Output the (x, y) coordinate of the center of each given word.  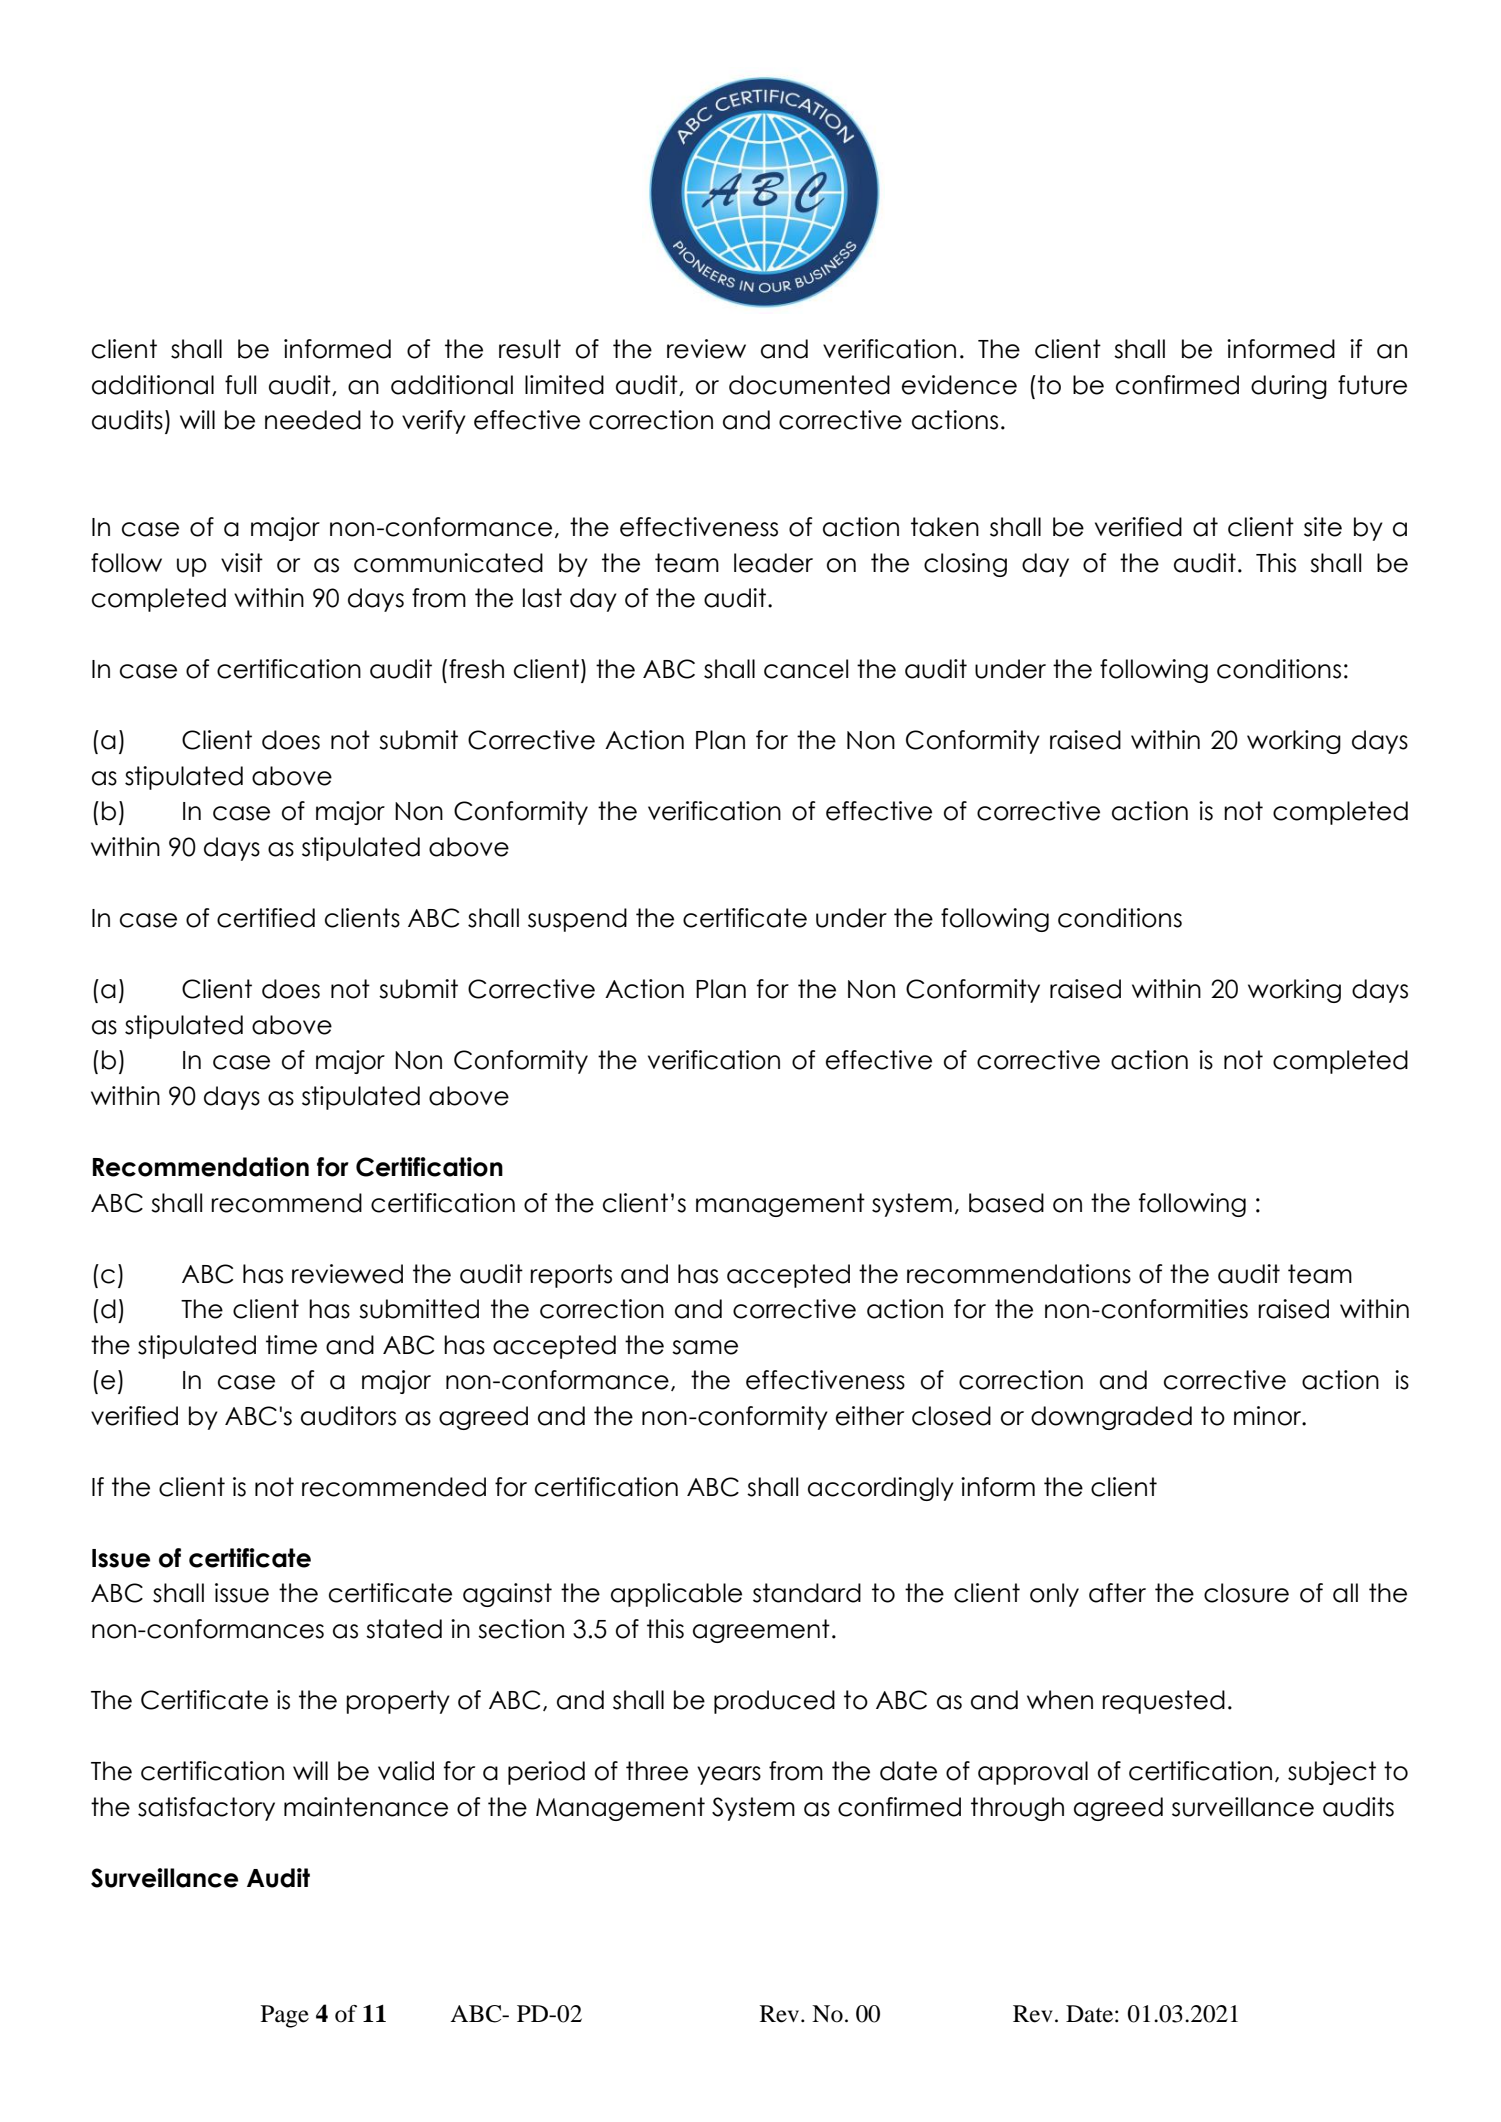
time (291, 1345)
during (1289, 387)
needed (313, 420)
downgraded (1111, 1418)
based (1006, 1203)
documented (809, 385)
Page (285, 2016)
